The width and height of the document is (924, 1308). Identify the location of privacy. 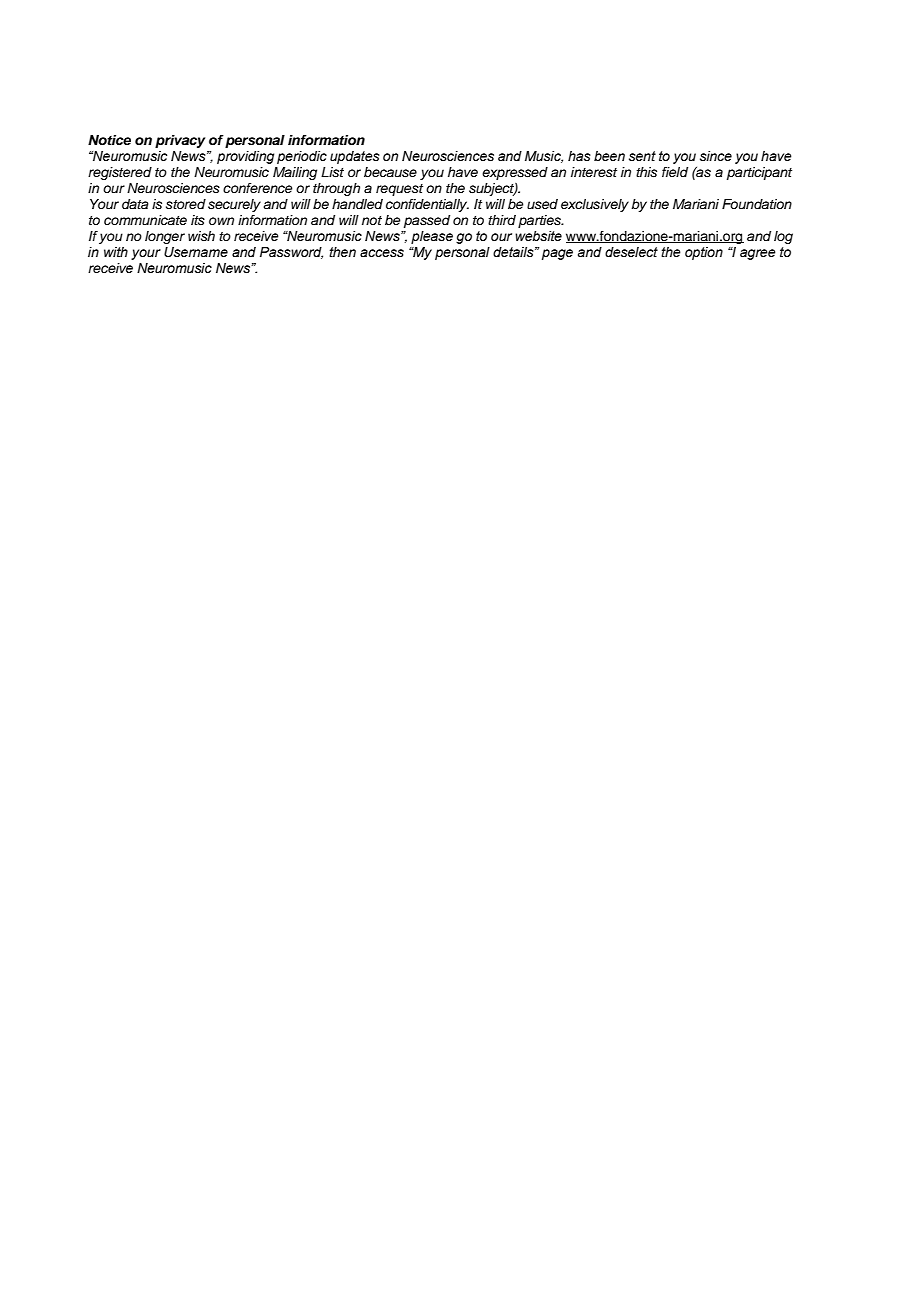
(180, 141).
